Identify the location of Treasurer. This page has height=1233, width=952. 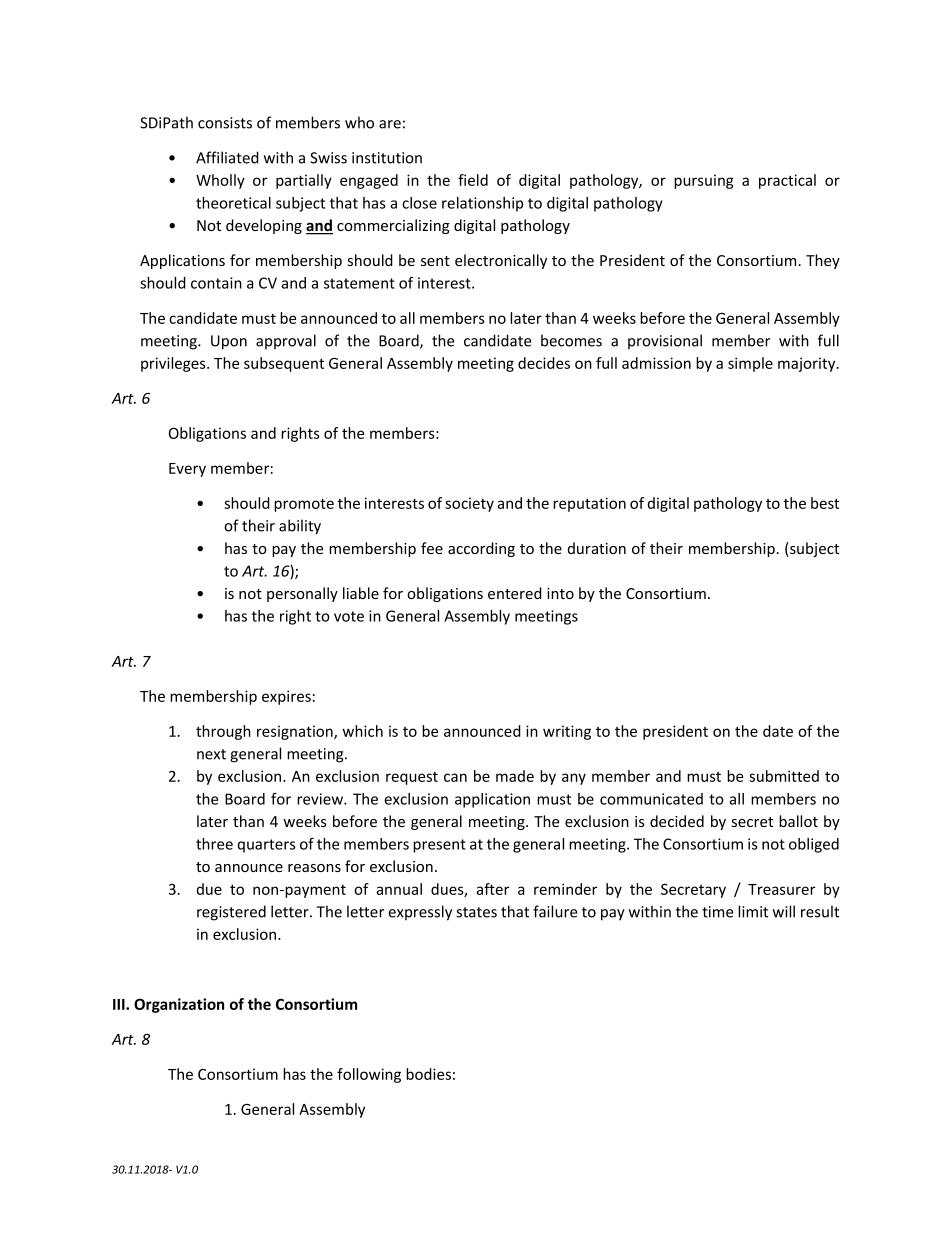
(781, 889).
